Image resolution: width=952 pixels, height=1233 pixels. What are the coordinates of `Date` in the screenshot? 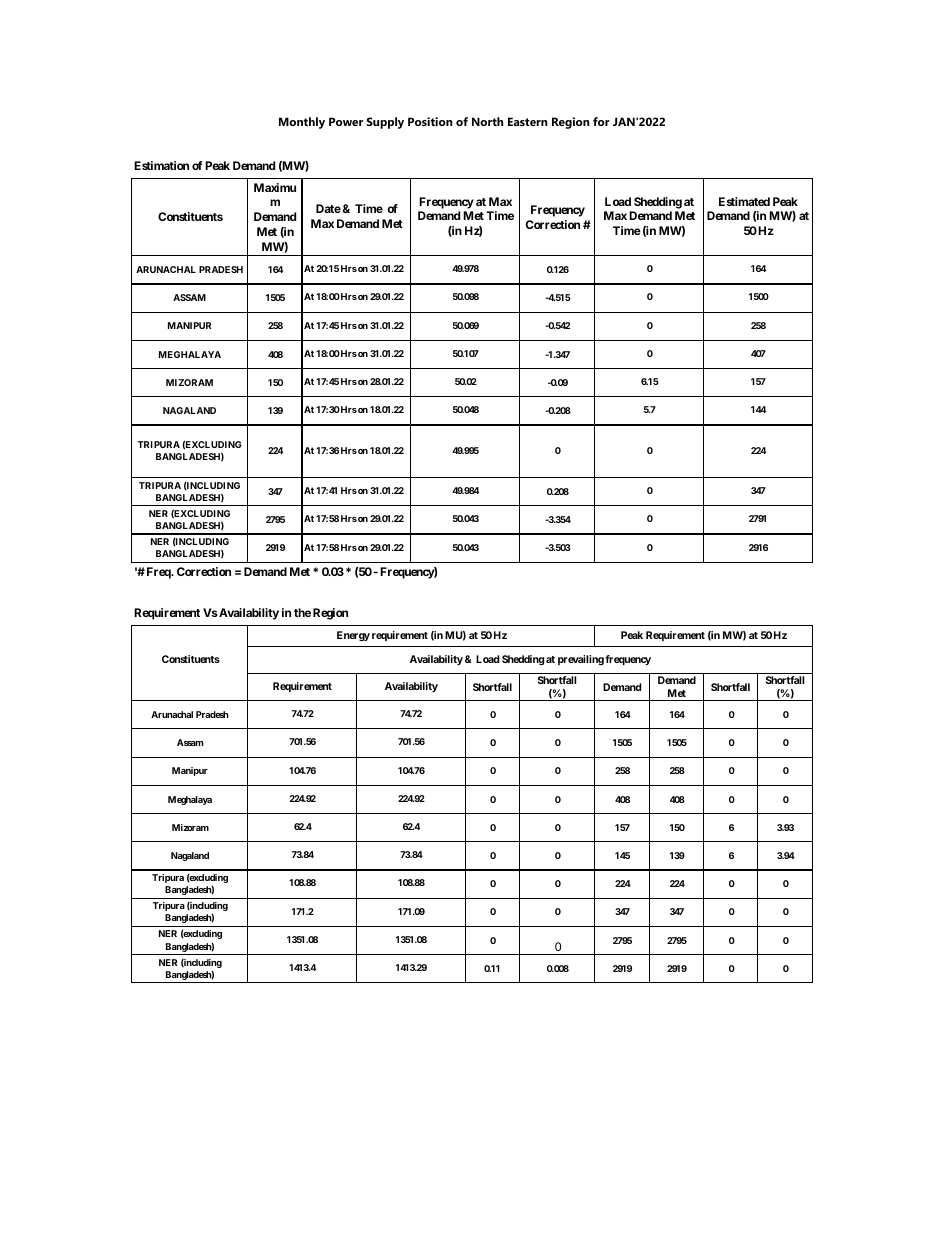 It's located at (328, 208).
